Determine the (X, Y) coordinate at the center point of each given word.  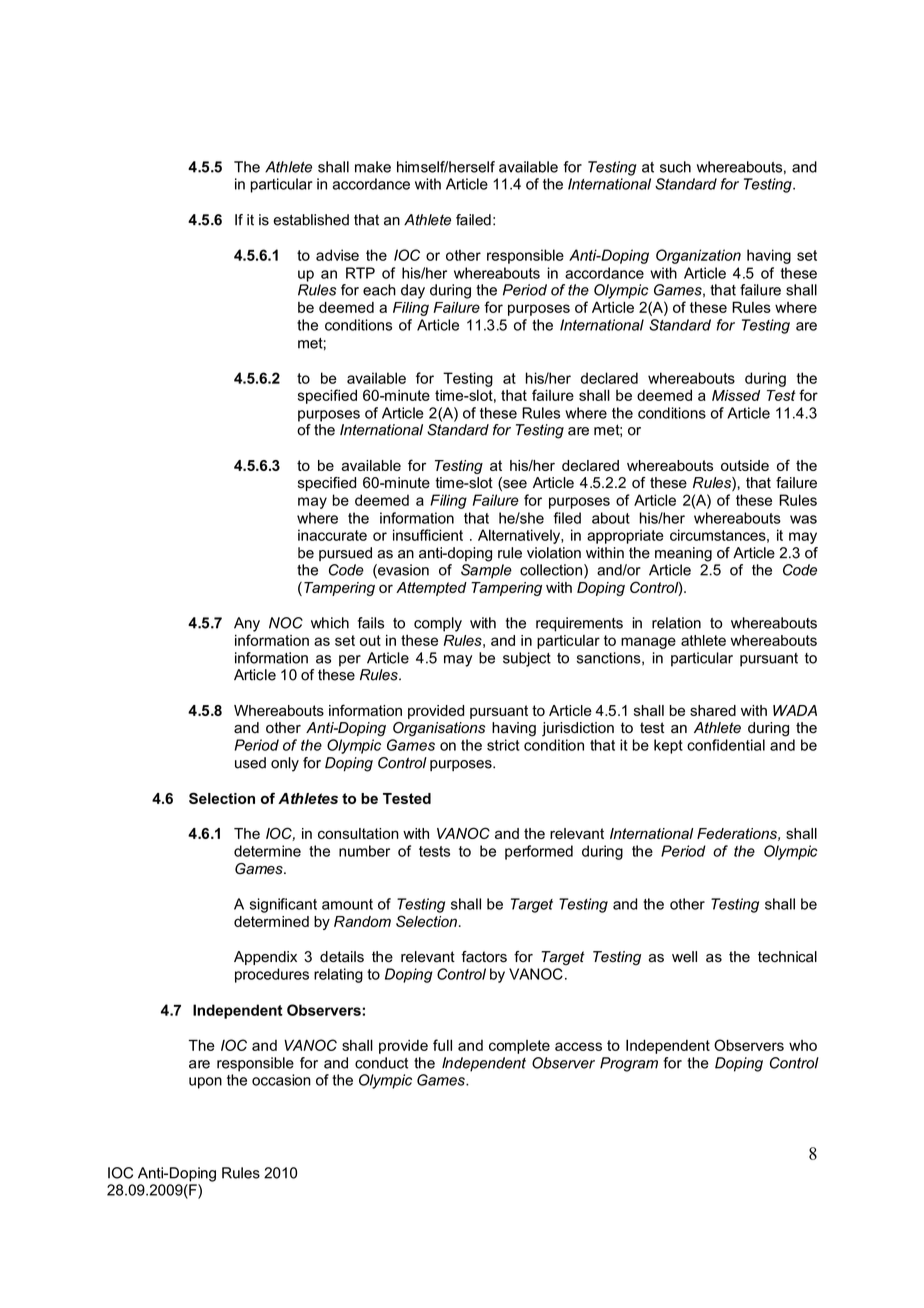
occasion (281, 1080)
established (311, 220)
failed (473, 220)
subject (527, 659)
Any (247, 624)
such (675, 167)
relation (676, 623)
